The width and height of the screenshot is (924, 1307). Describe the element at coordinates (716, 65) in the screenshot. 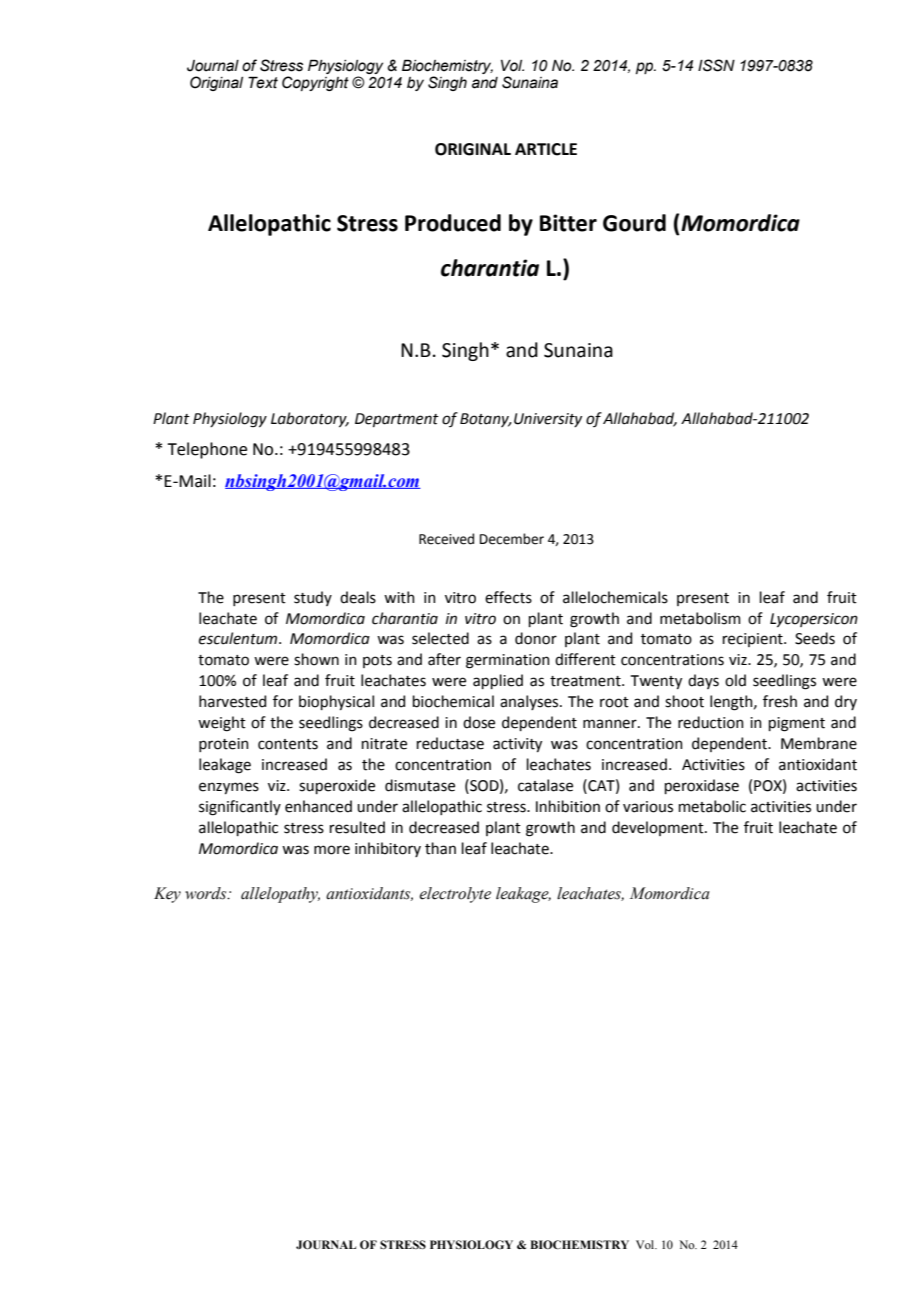

I see `ISSN` at that location.
